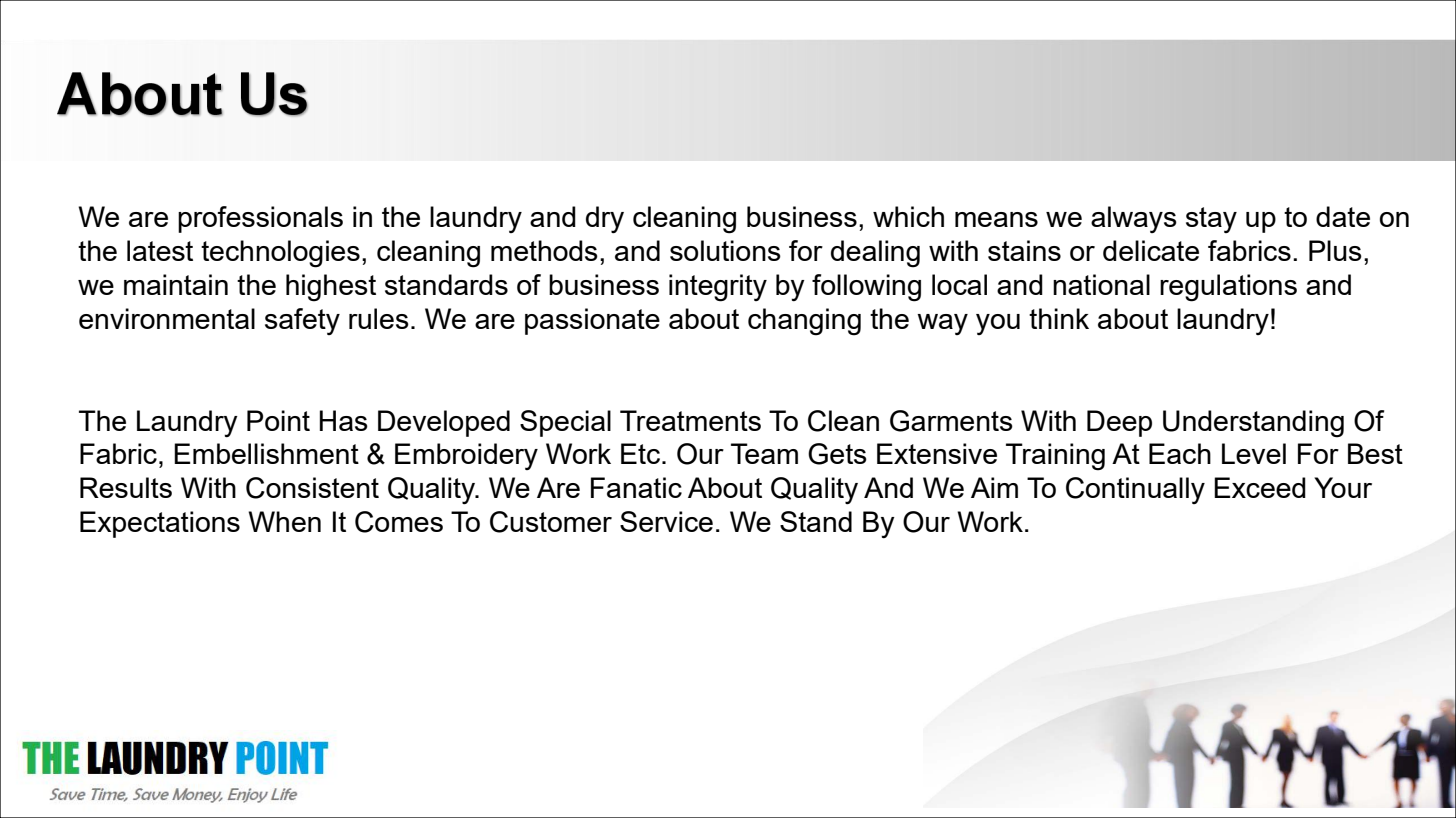 Image resolution: width=1456 pixels, height=818 pixels. Describe the element at coordinates (764, 453) in the screenshot. I see `Team` at that location.
